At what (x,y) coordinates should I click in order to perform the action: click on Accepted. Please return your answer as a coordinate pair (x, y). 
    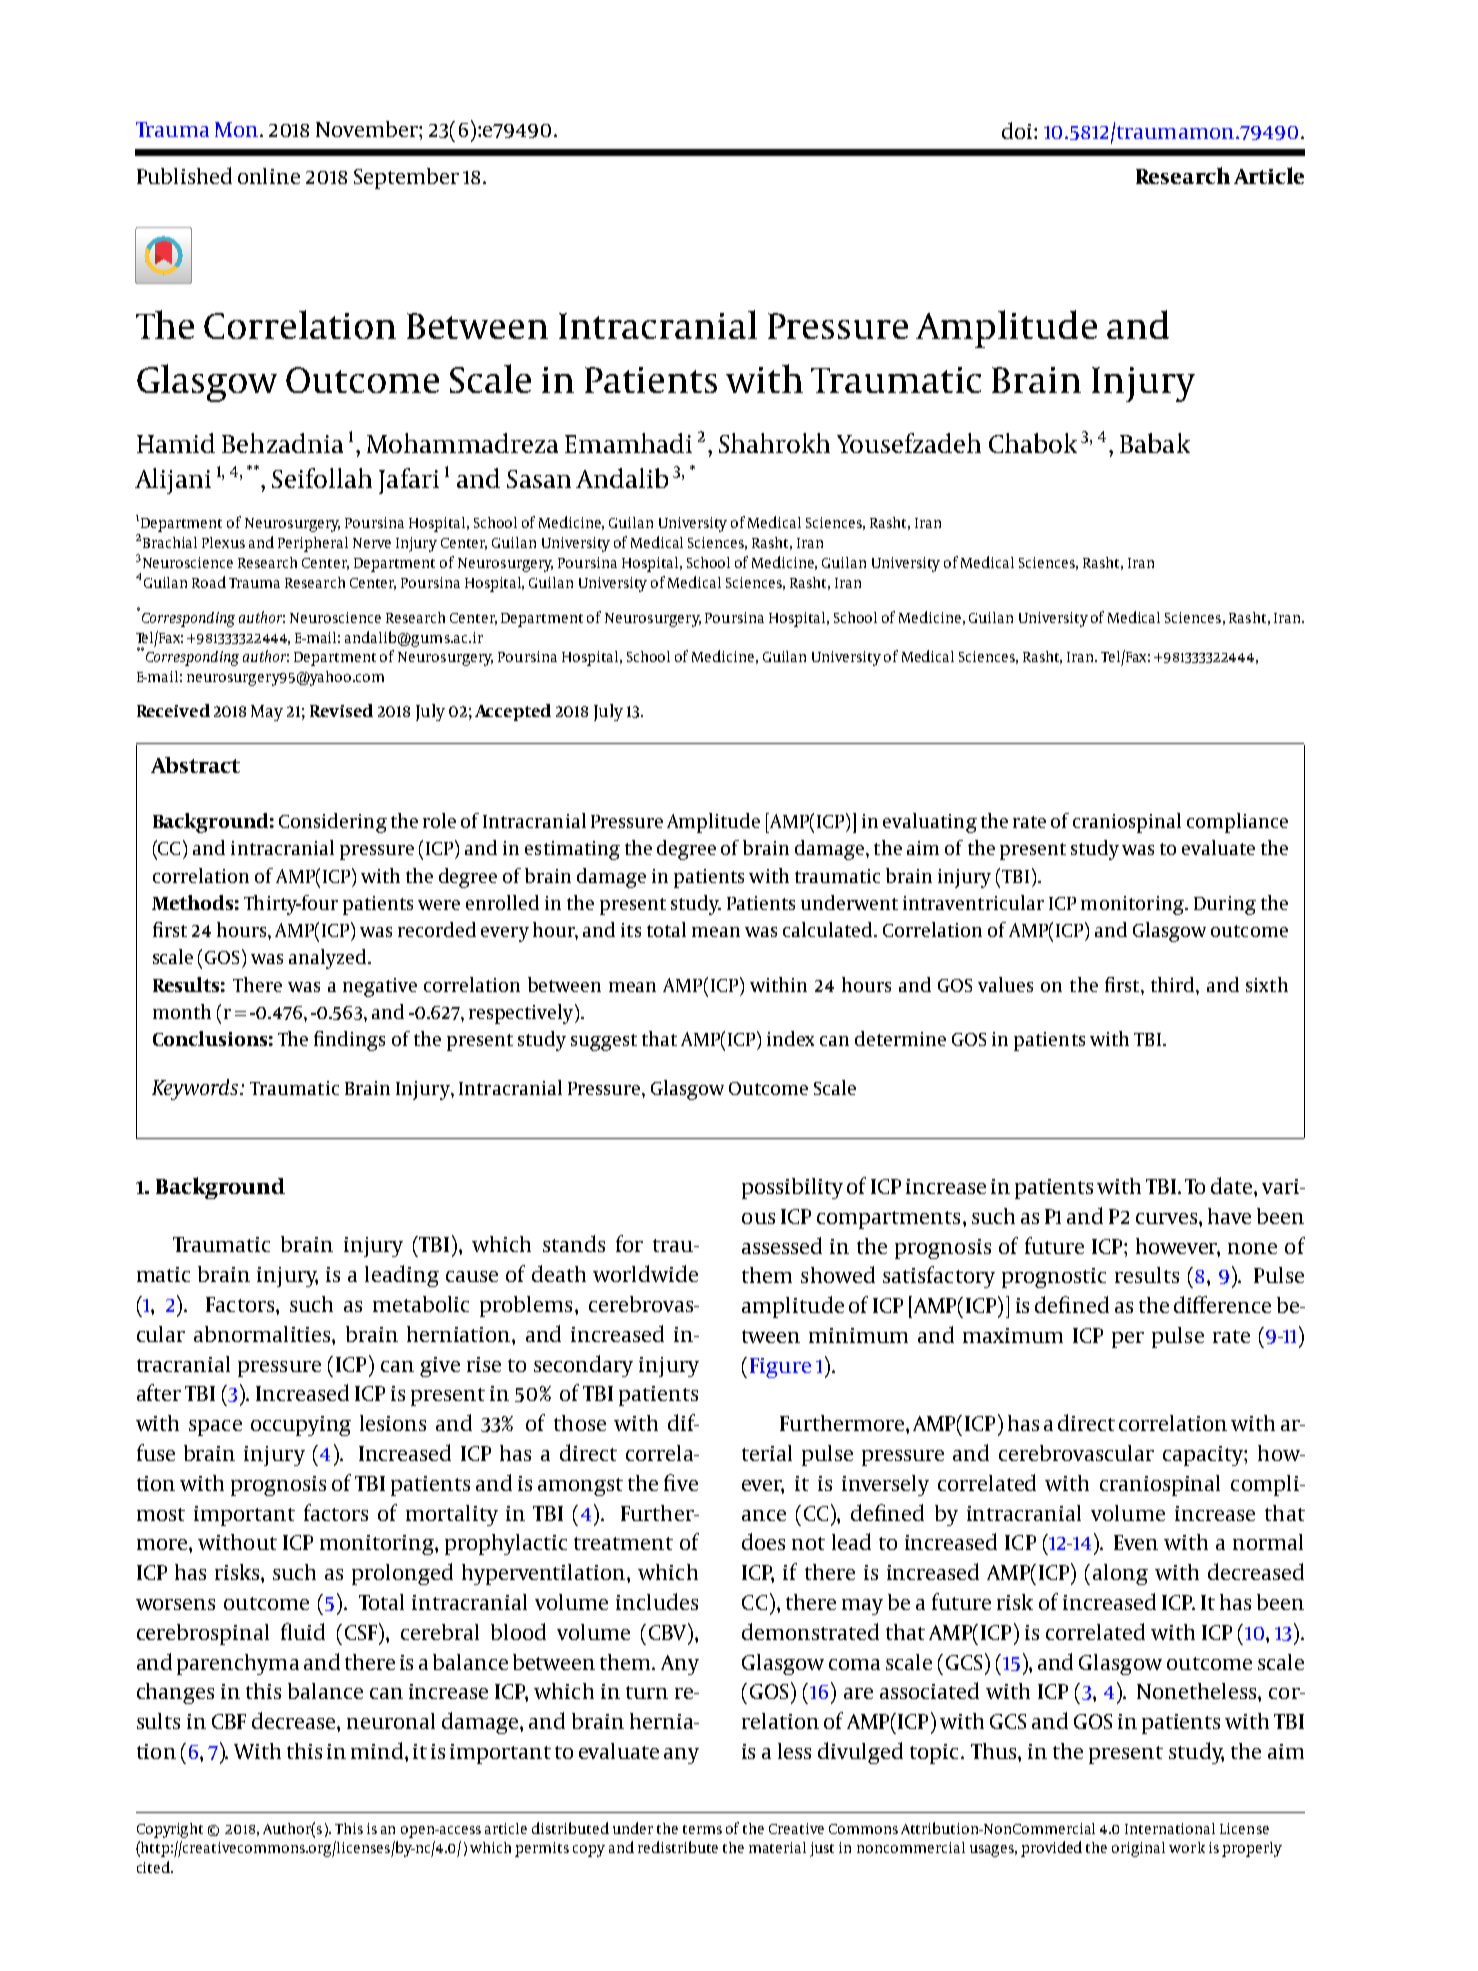
    Looking at the image, I should click on (513, 712).
